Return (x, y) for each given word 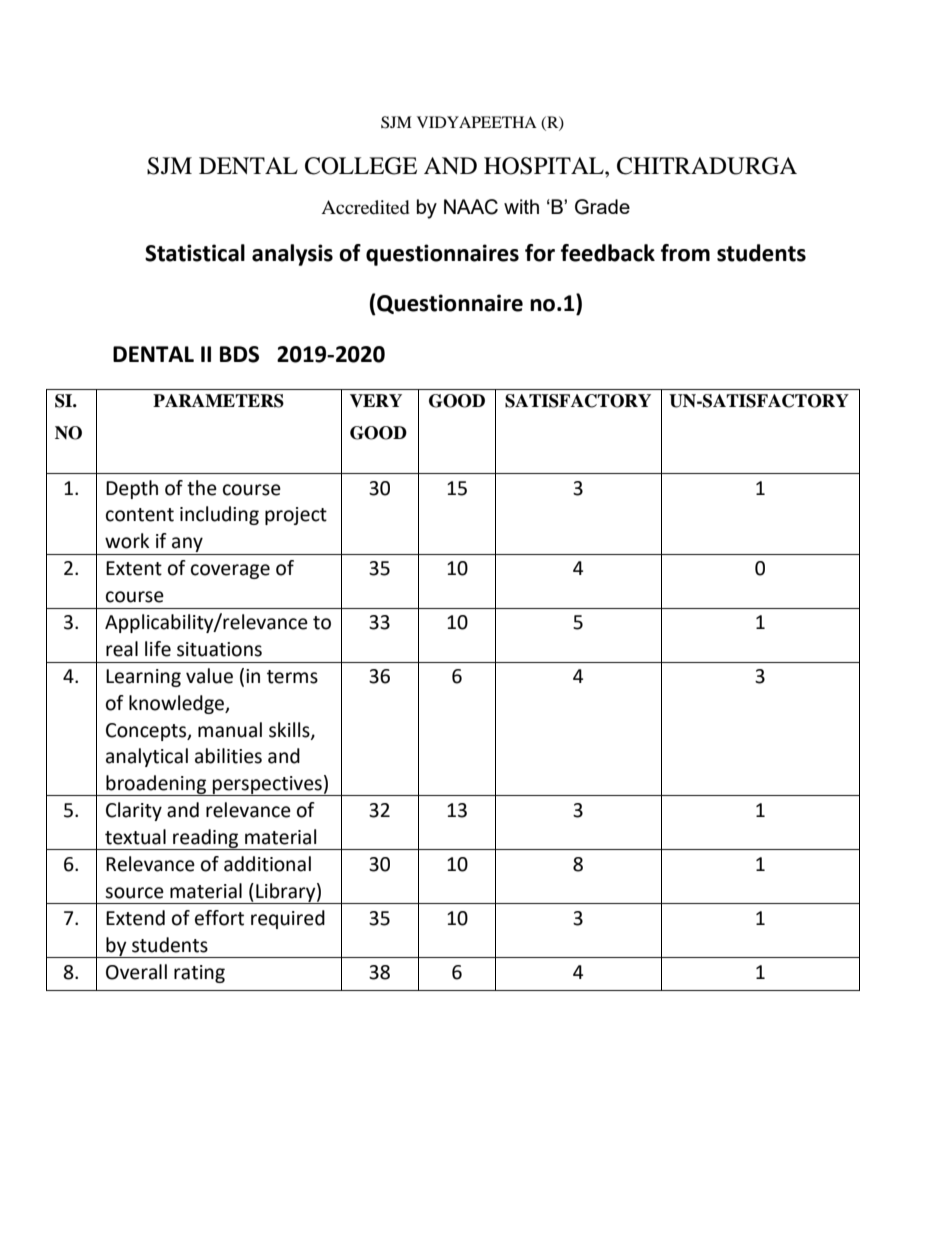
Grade (602, 207)
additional (267, 864)
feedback (608, 253)
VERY (376, 401)
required (288, 919)
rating (199, 974)
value (209, 676)
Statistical (195, 253)
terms (292, 677)
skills (290, 730)
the (202, 488)
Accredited (365, 207)
